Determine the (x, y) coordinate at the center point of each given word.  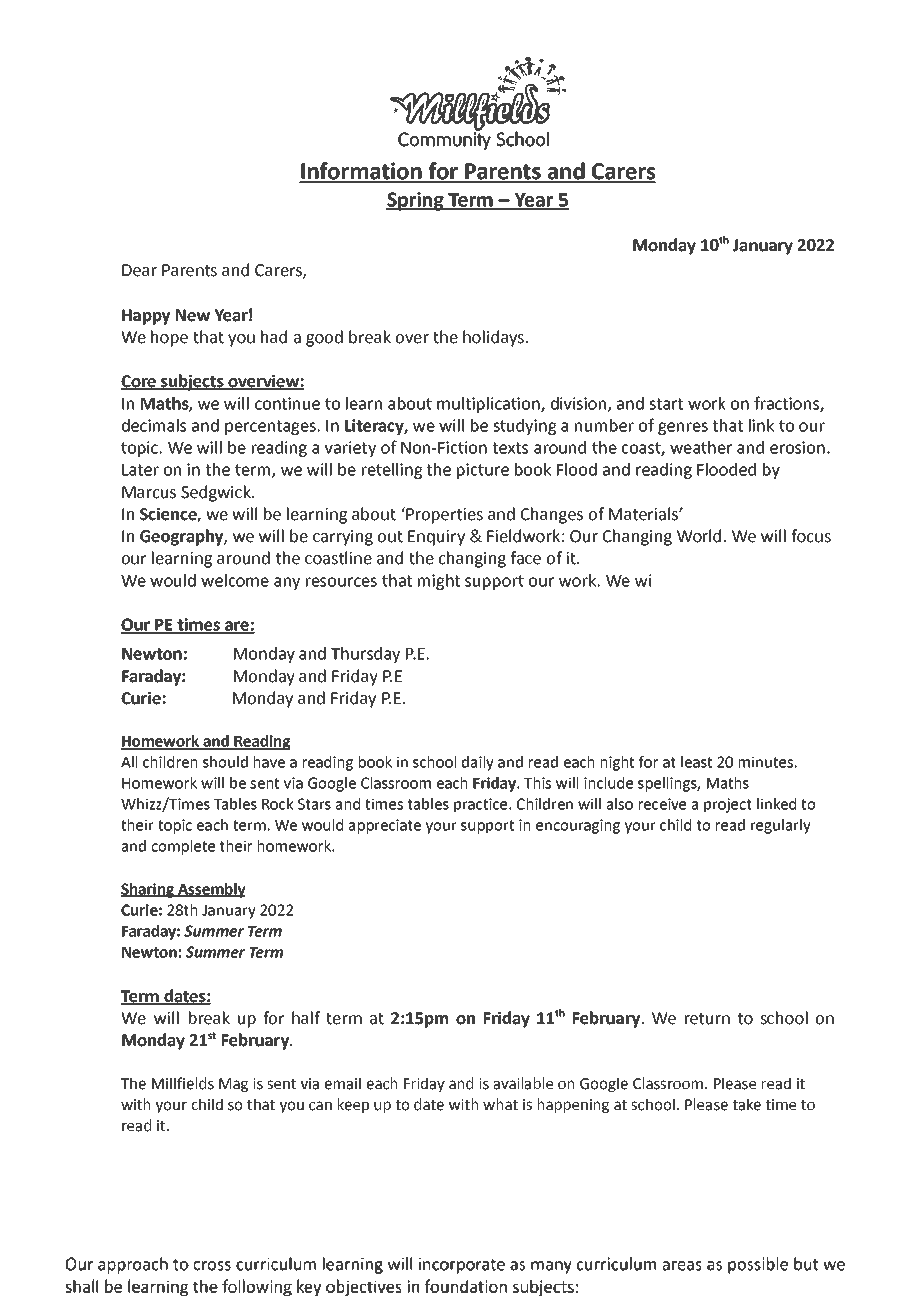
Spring (416, 201)
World (699, 536)
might (439, 582)
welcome (235, 580)
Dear (139, 270)
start (666, 404)
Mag (233, 1085)
